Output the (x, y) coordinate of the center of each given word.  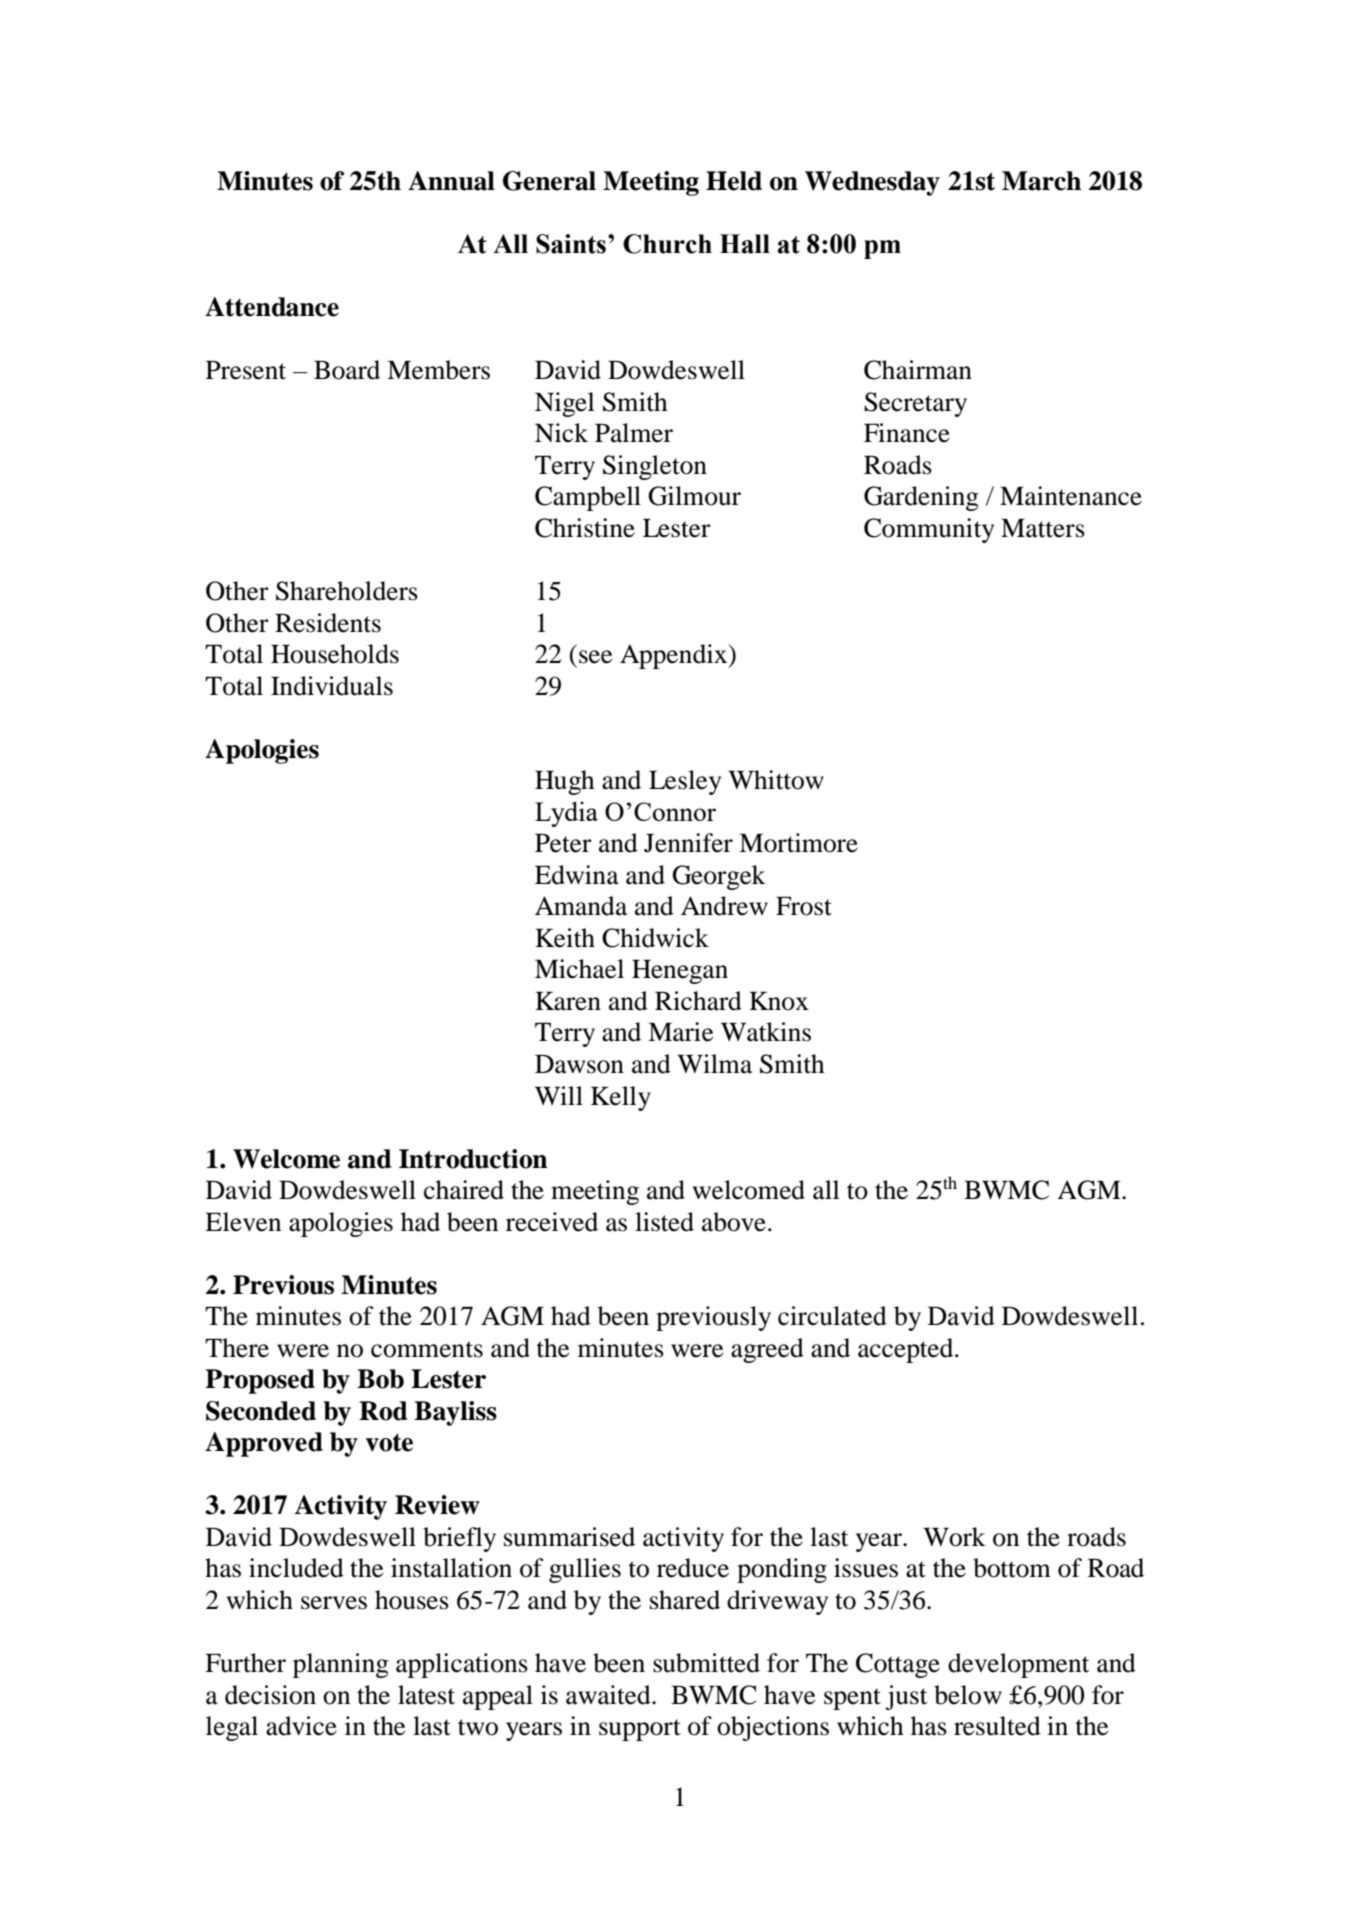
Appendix (675, 656)
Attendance (272, 307)
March (1041, 181)
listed (664, 1222)
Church (667, 244)
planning (341, 1665)
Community (929, 530)
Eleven (243, 1222)
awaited (609, 1695)
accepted (907, 1350)
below (968, 1695)
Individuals (332, 686)
